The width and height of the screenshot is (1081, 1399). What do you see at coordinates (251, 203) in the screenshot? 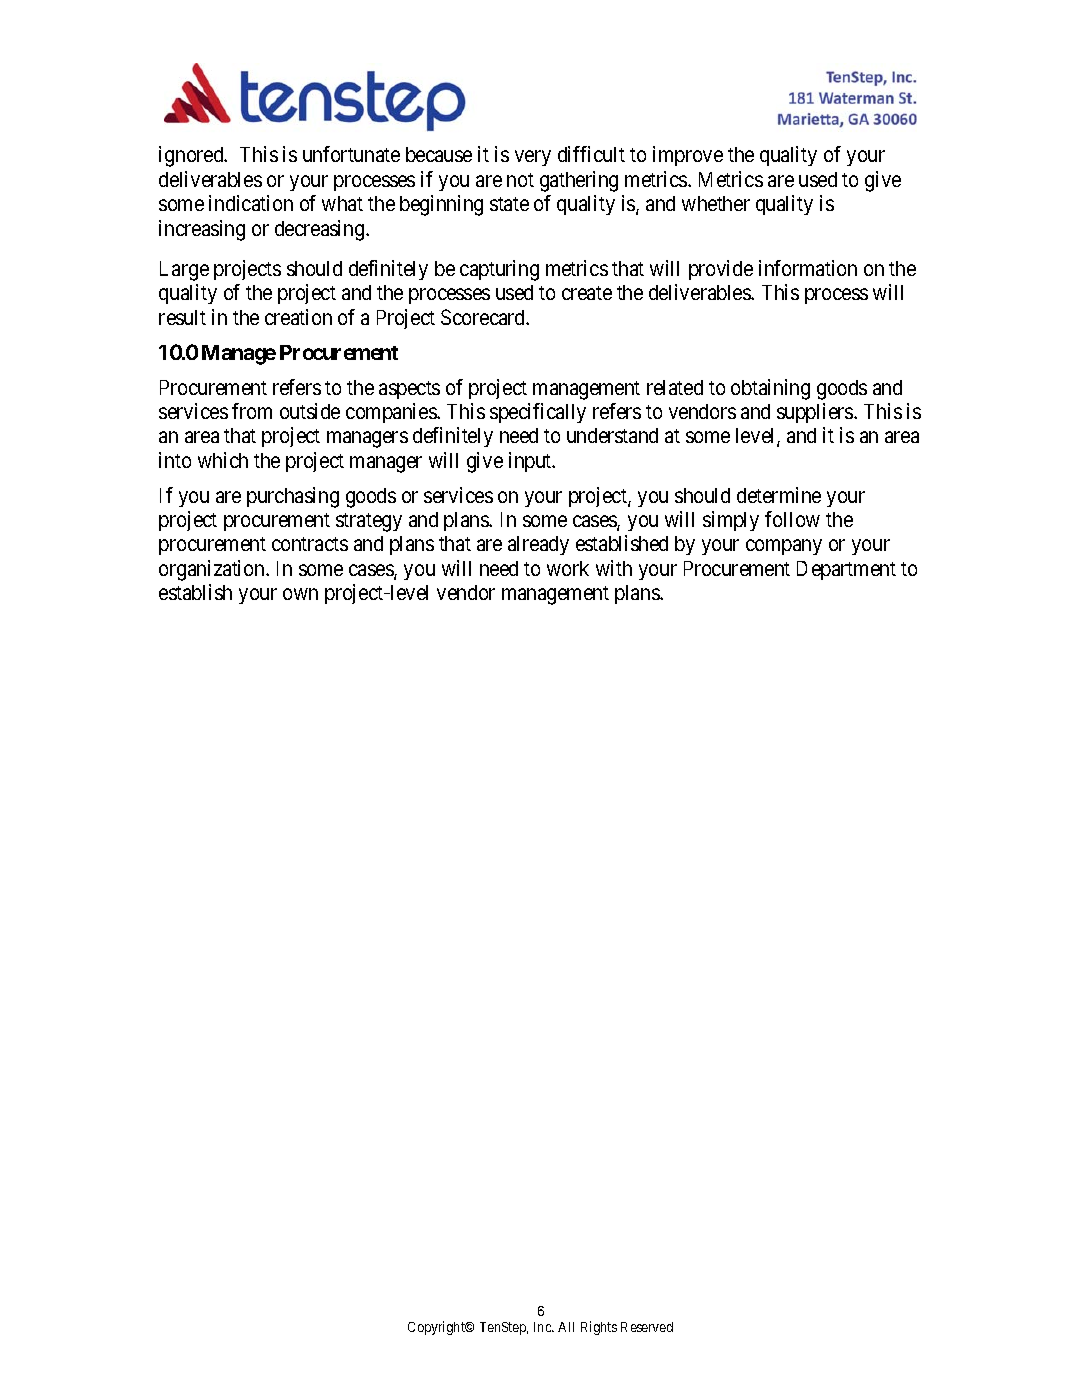
I see `indication` at bounding box center [251, 203].
